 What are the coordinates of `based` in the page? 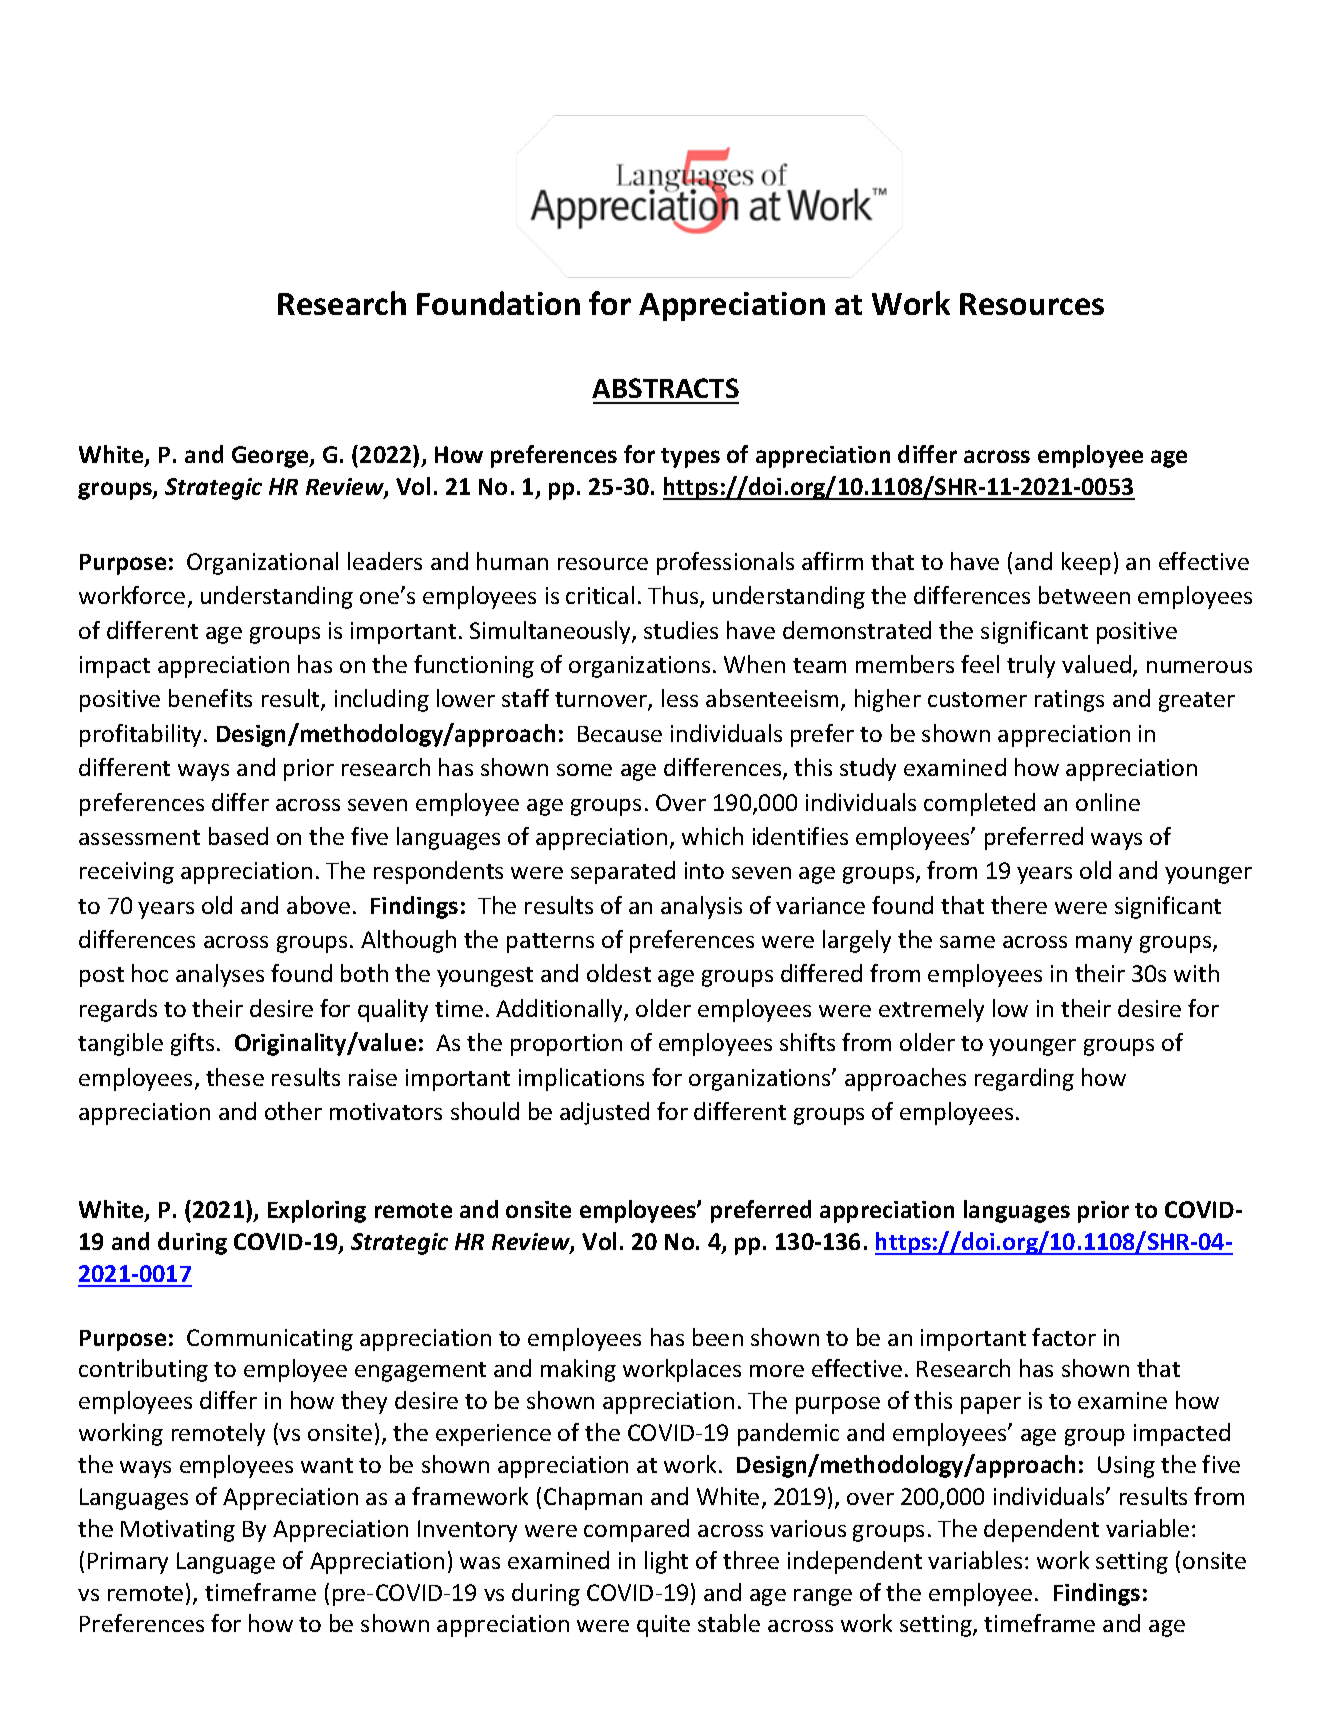 It's located at (238, 836).
